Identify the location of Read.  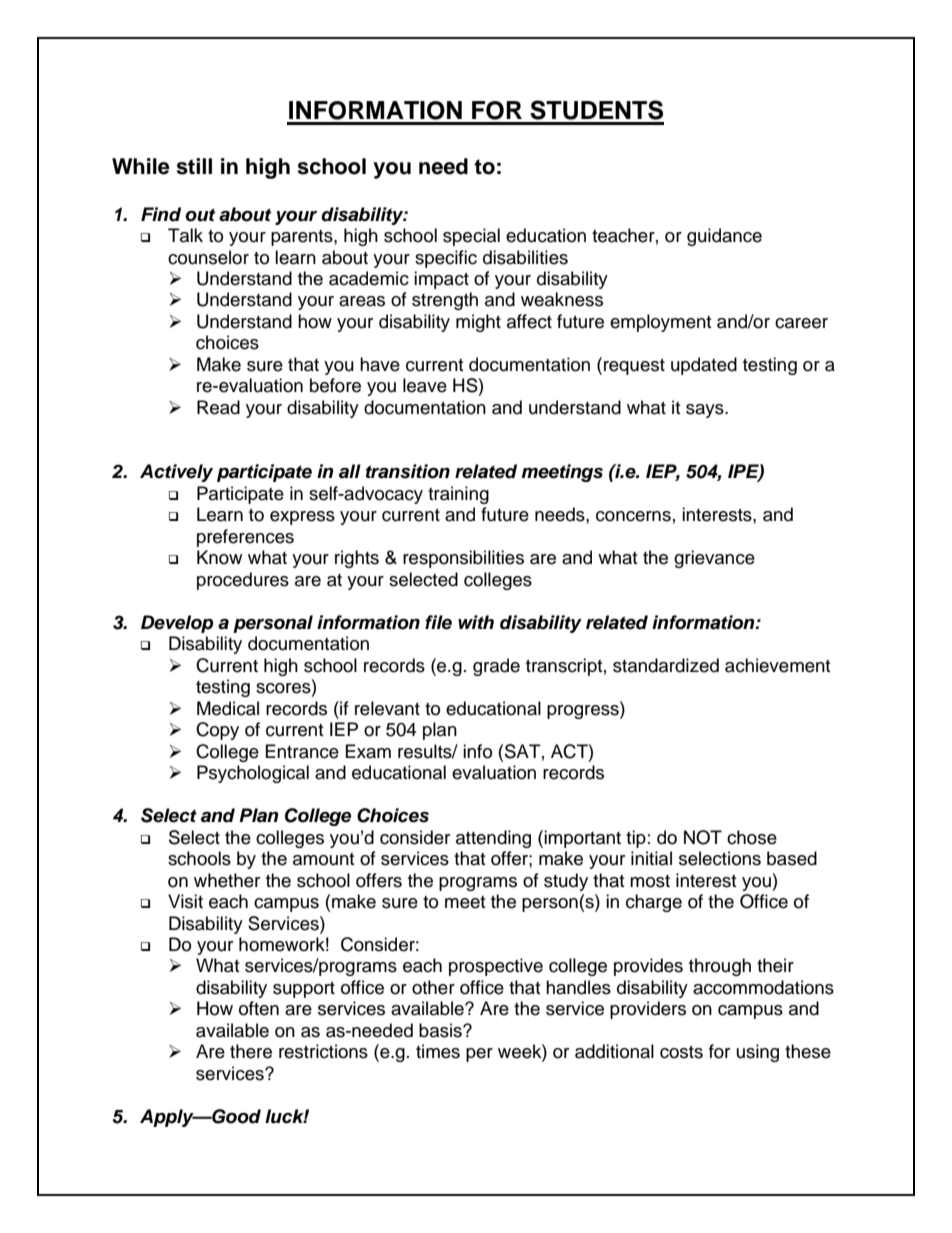
(218, 407).
